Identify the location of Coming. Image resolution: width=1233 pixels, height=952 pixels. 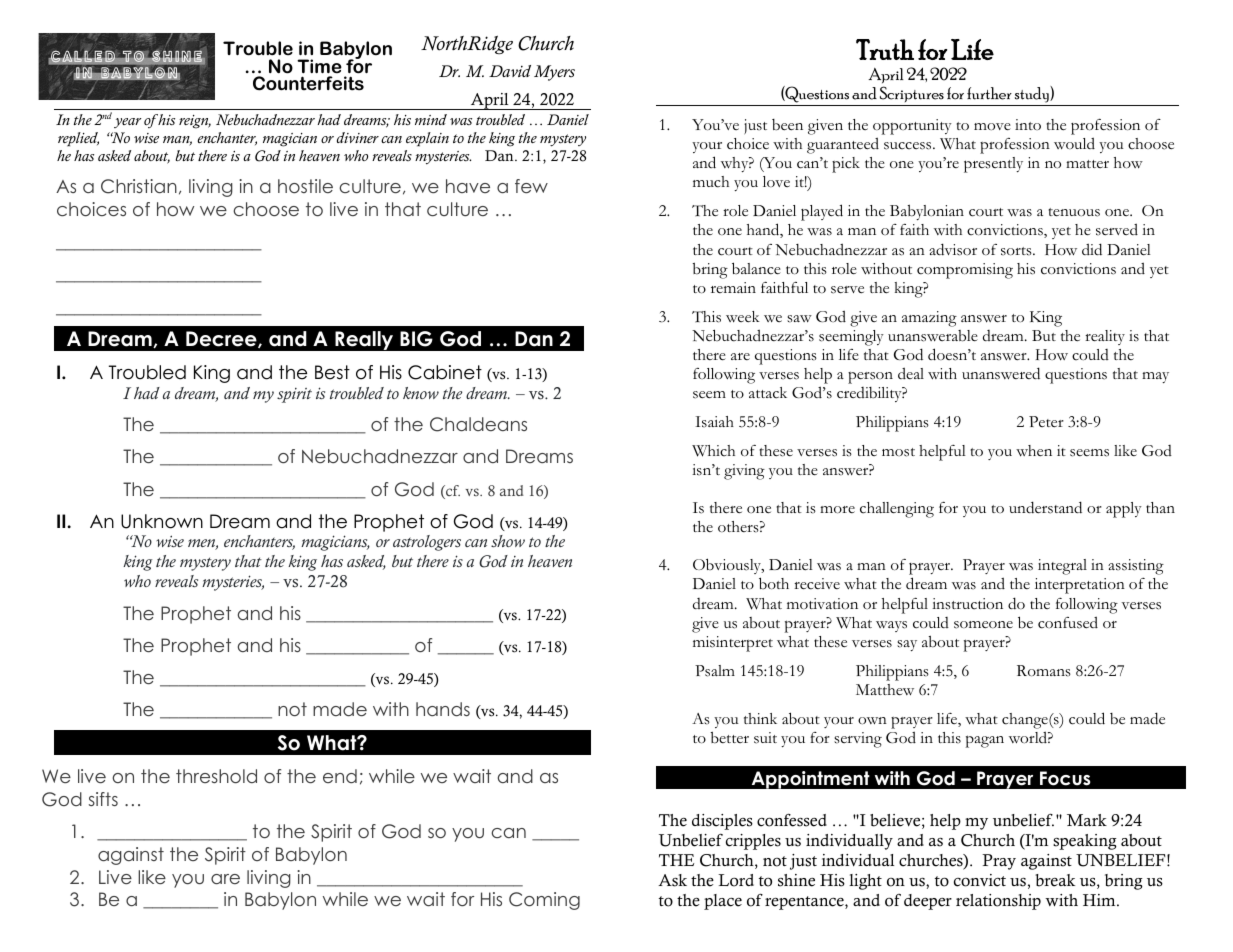
(544, 901).
